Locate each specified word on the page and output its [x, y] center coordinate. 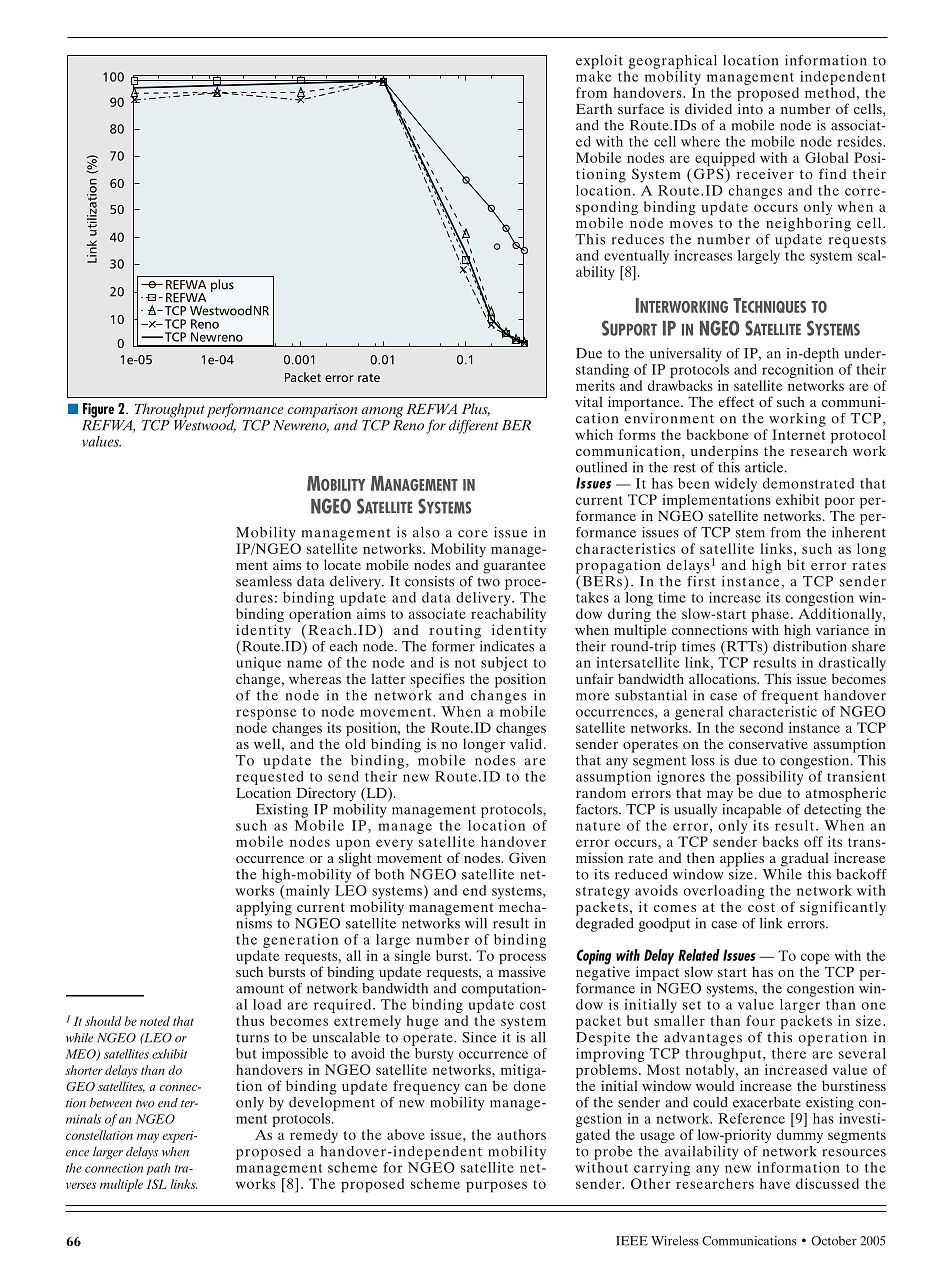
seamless [264, 581]
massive [522, 970]
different [473, 426]
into [750, 107]
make [594, 75]
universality [686, 355]
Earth [594, 108]
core [473, 534]
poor [839, 504]
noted [155, 1021]
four [760, 1020]
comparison [322, 411]
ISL [157, 1184]
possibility [769, 779]
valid [526, 743]
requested [270, 779]
